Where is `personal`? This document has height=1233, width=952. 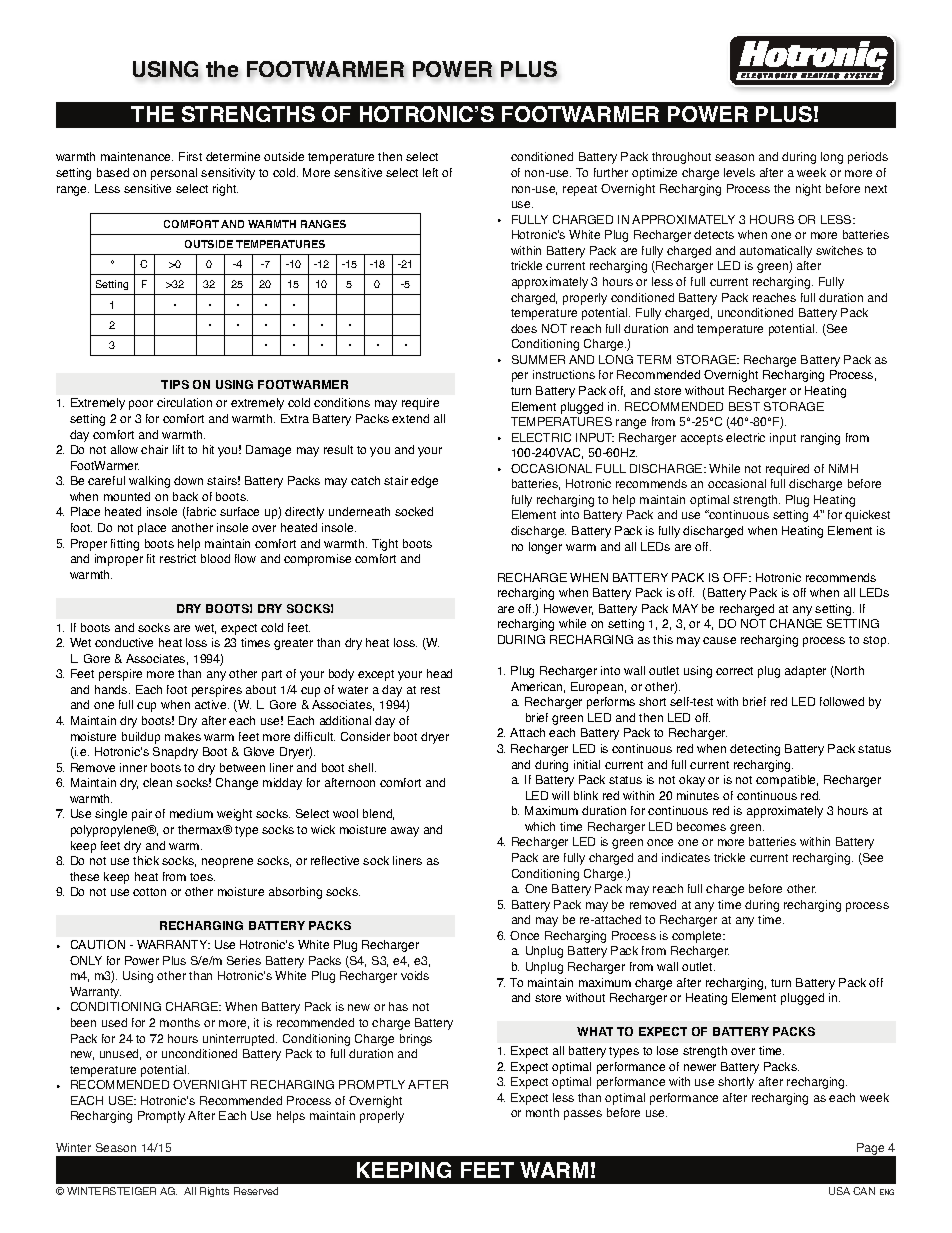
personal is located at coordinates (174, 174).
